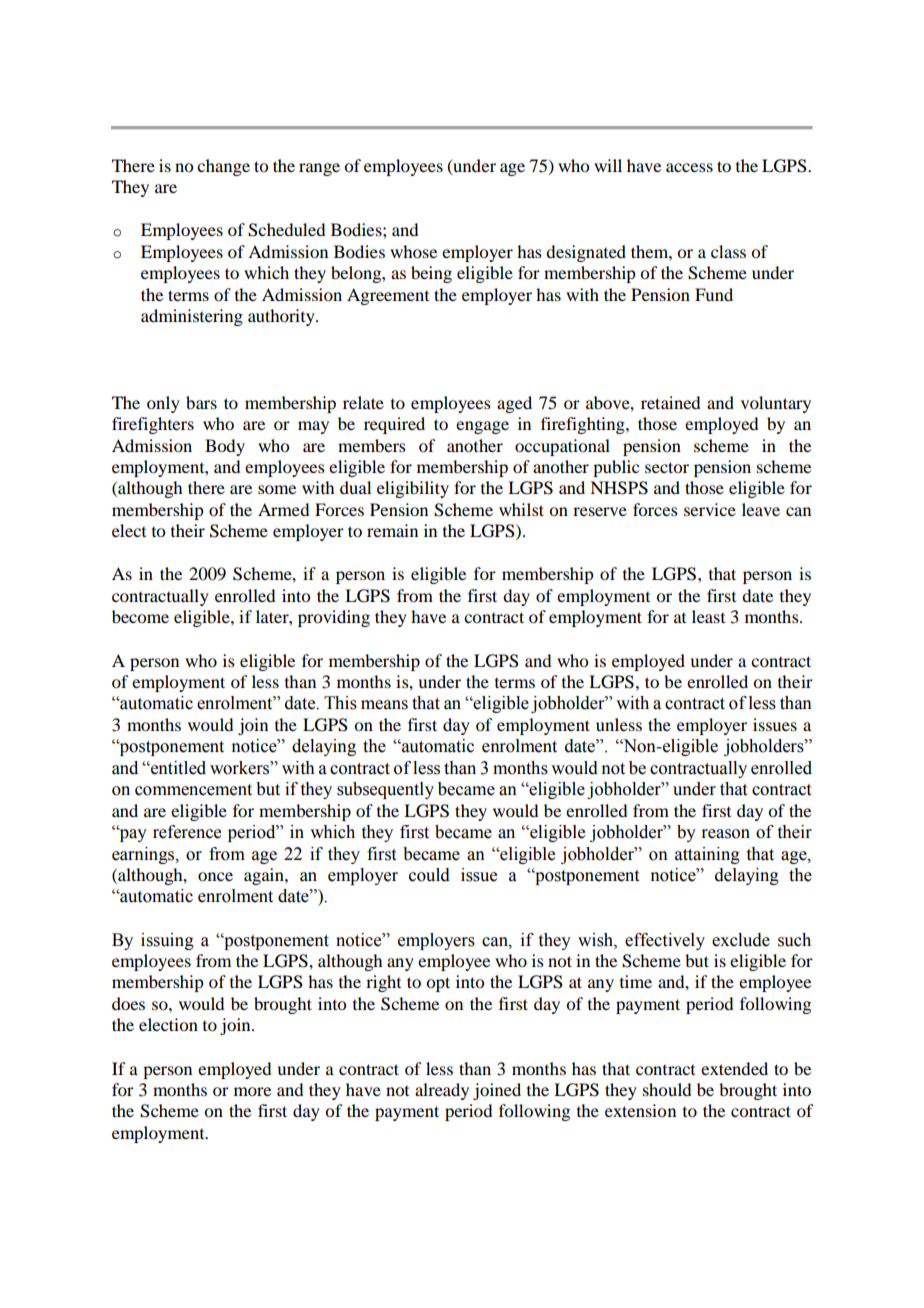 The width and height of the page is (924, 1308). I want to click on more, so click(252, 1091).
